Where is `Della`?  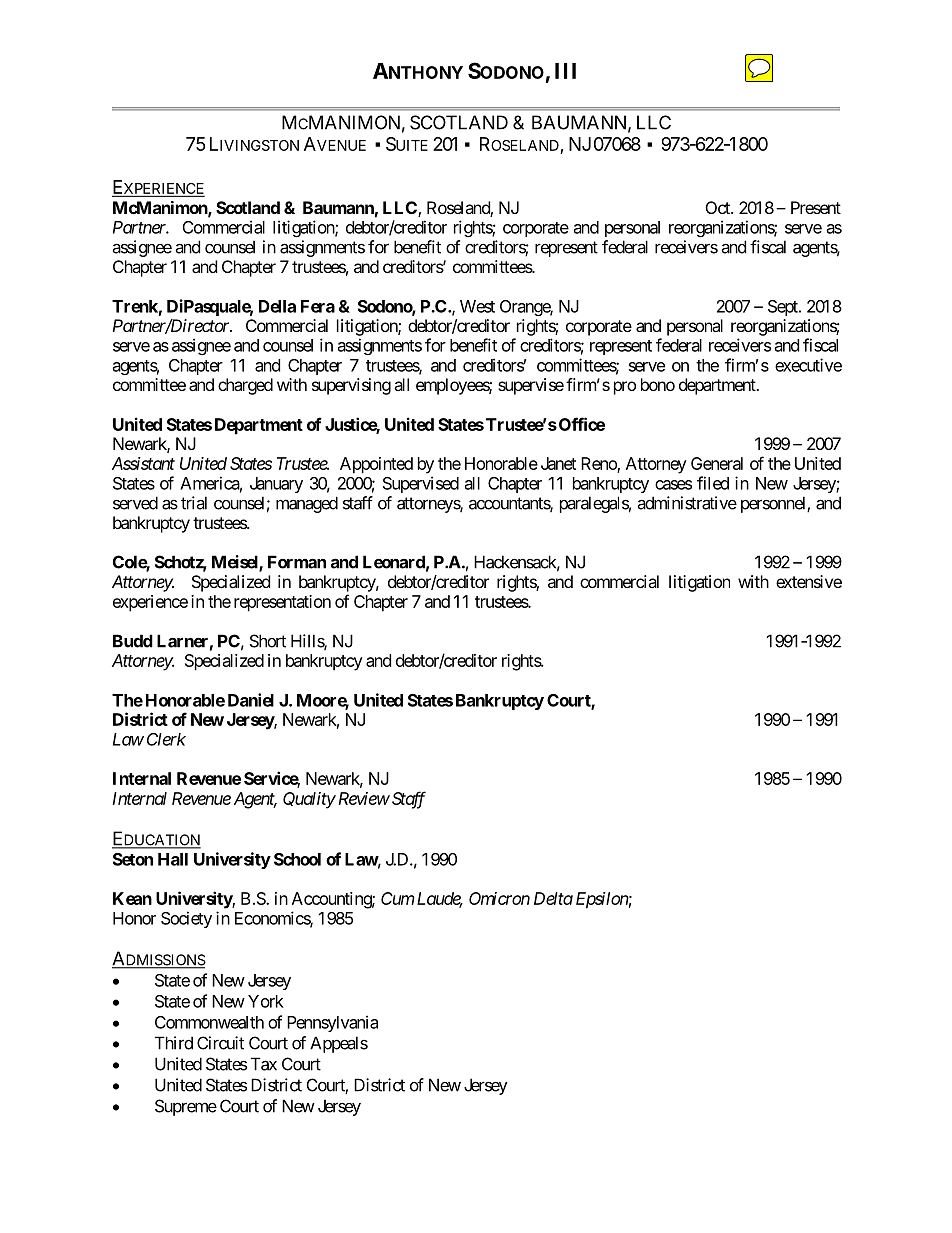
Della is located at coordinates (277, 306).
